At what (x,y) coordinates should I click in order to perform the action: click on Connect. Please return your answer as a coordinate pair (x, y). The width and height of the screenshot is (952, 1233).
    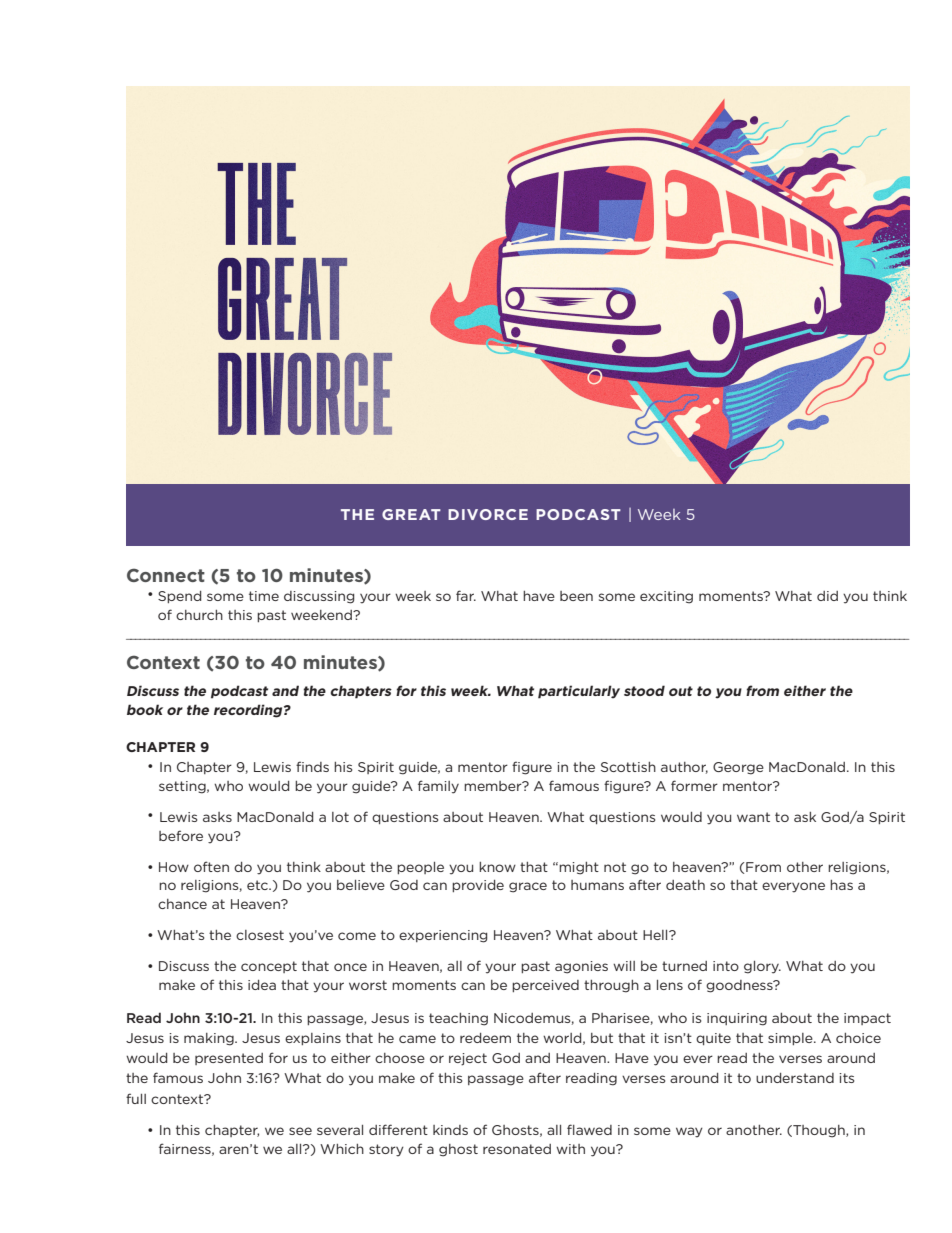
    Looking at the image, I should click on (166, 575).
